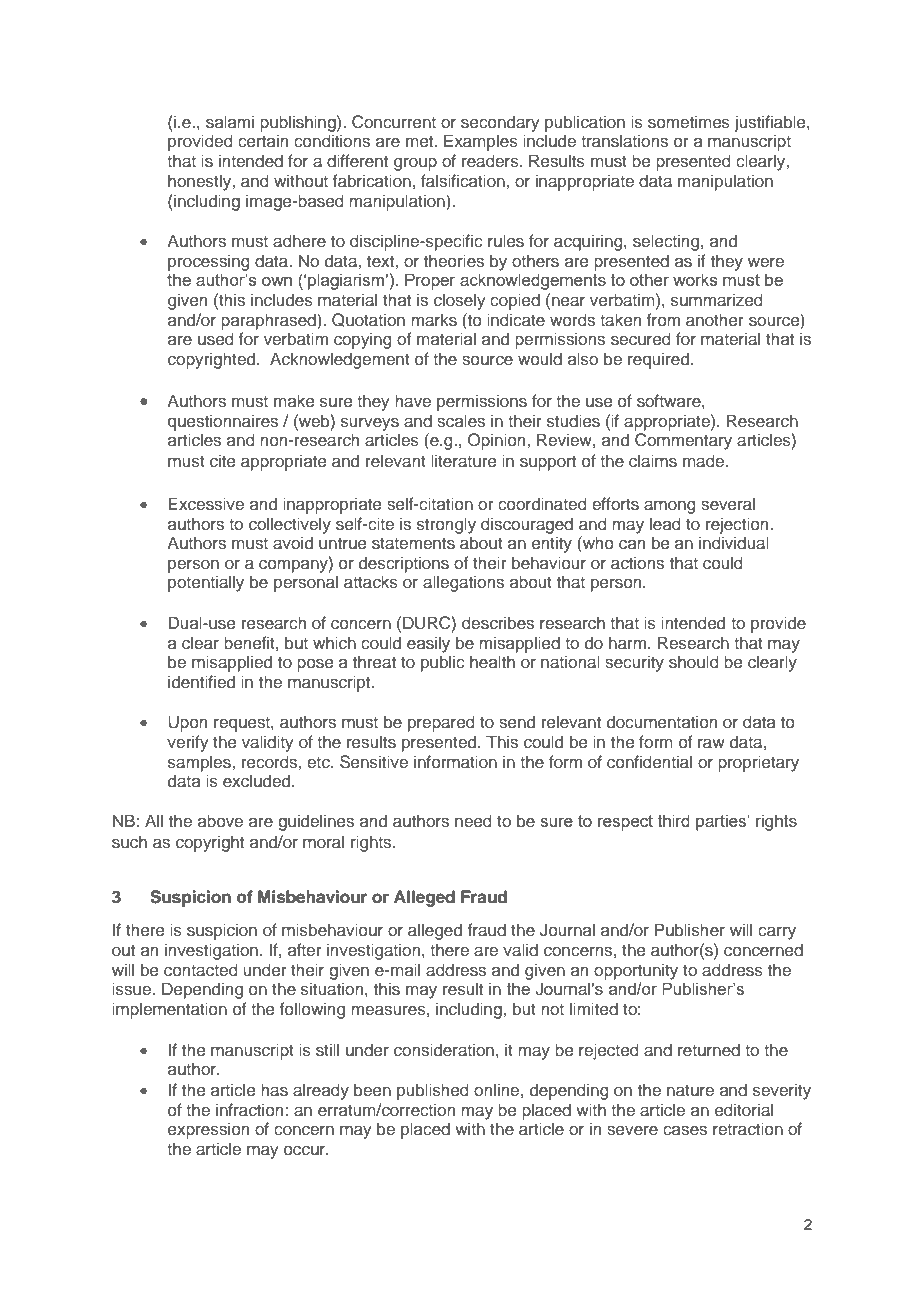  I want to click on published, so click(433, 1091).
